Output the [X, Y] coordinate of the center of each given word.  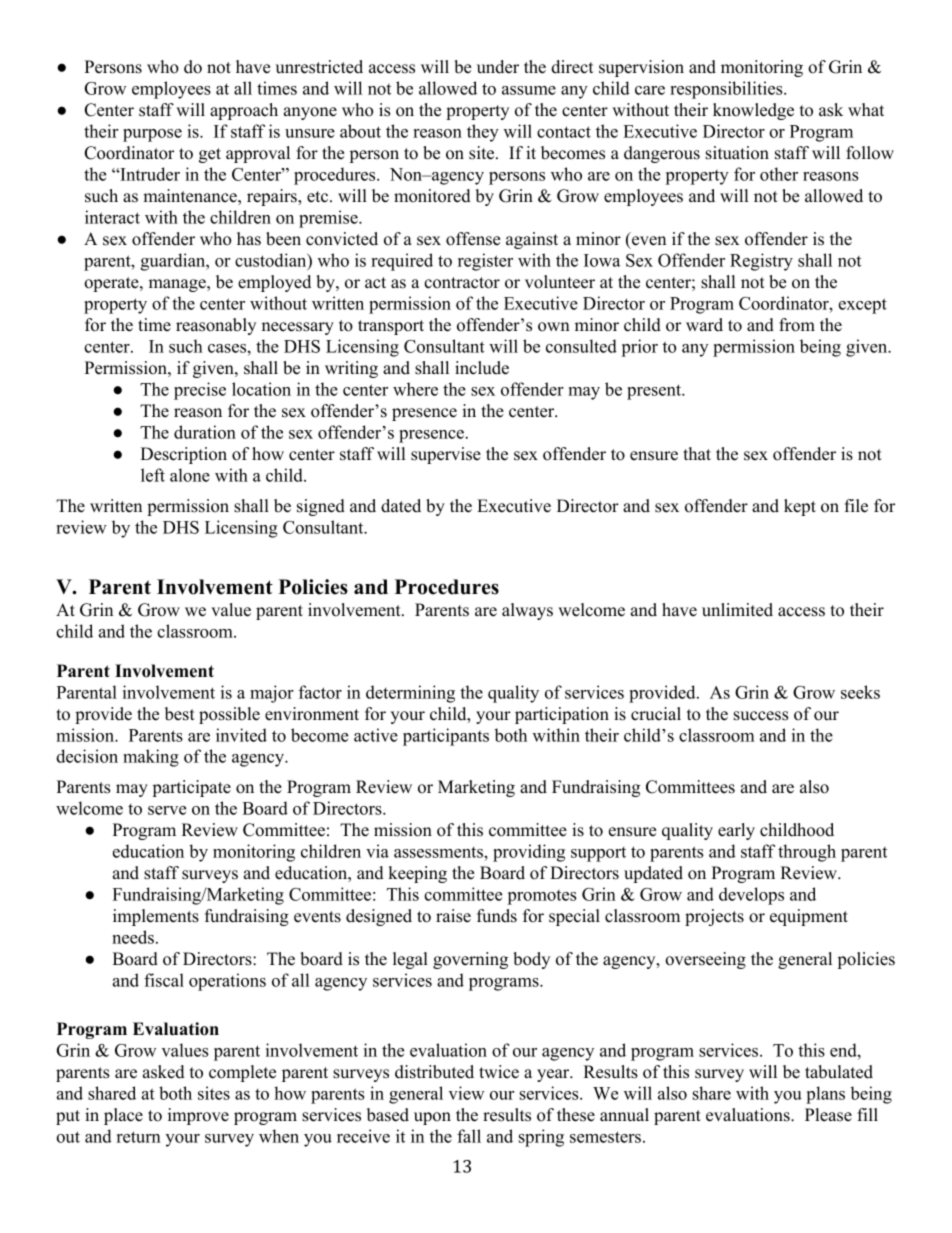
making [151, 758]
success [761, 716]
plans [825, 1095]
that [697, 453]
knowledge [753, 111]
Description [184, 455]
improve [198, 1116]
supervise [446, 455]
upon [432, 1118]
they [483, 133]
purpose [152, 135]
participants [446, 737]
